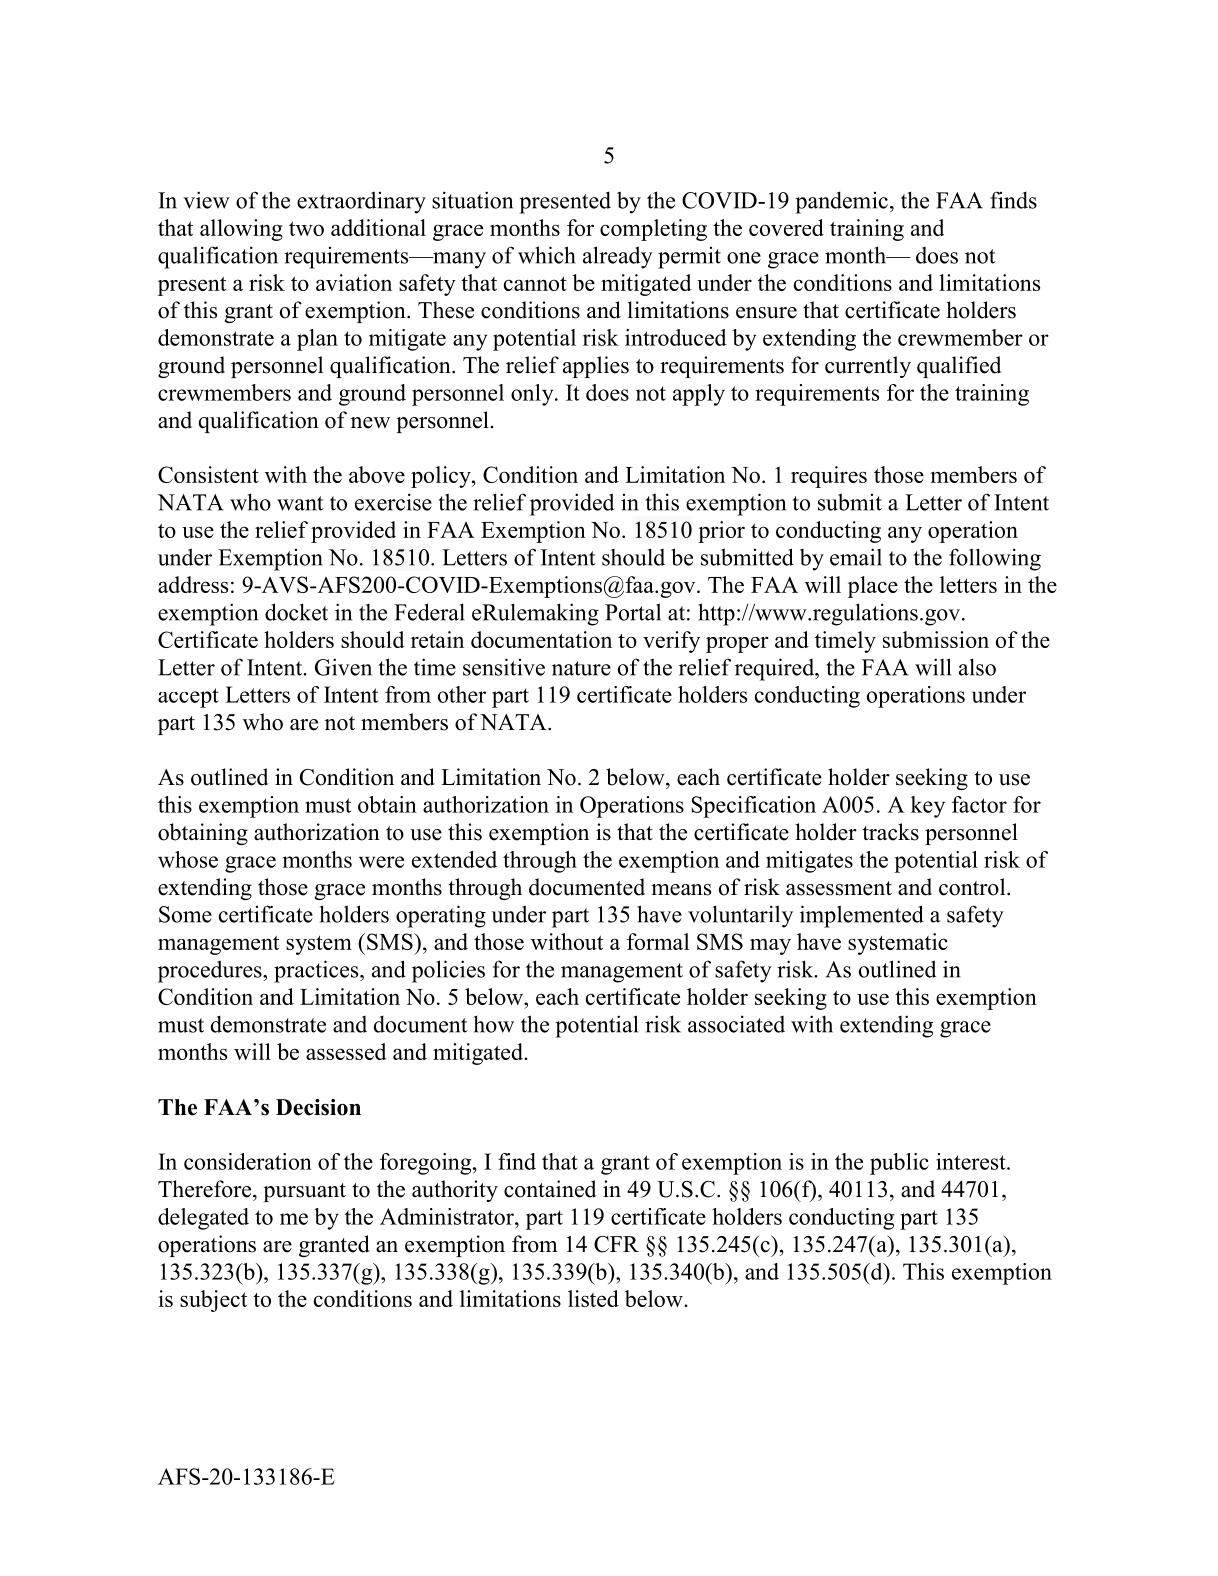 The image size is (1218, 1576). What do you see at coordinates (296, 612) in the screenshot?
I see `docket` at bounding box center [296, 612].
